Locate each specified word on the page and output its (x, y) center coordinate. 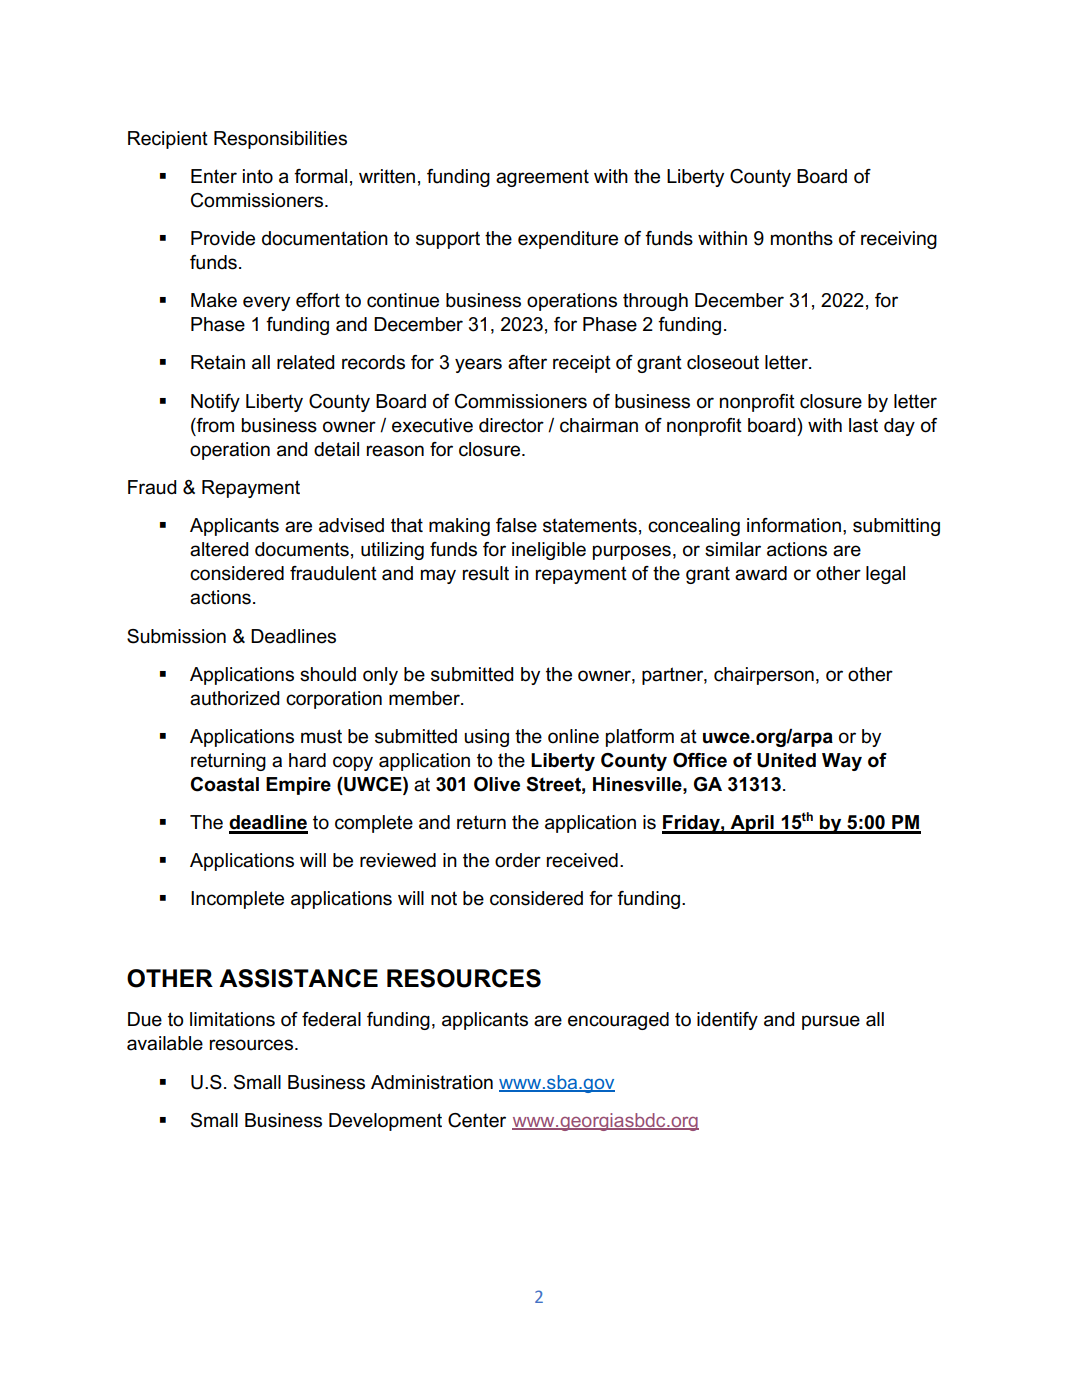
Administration (432, 1082)
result (486, 573)
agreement (542, 178)
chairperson (764, 676)
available (165, 1043)
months (802, 238)
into (258, 176)
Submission (176, 636)
